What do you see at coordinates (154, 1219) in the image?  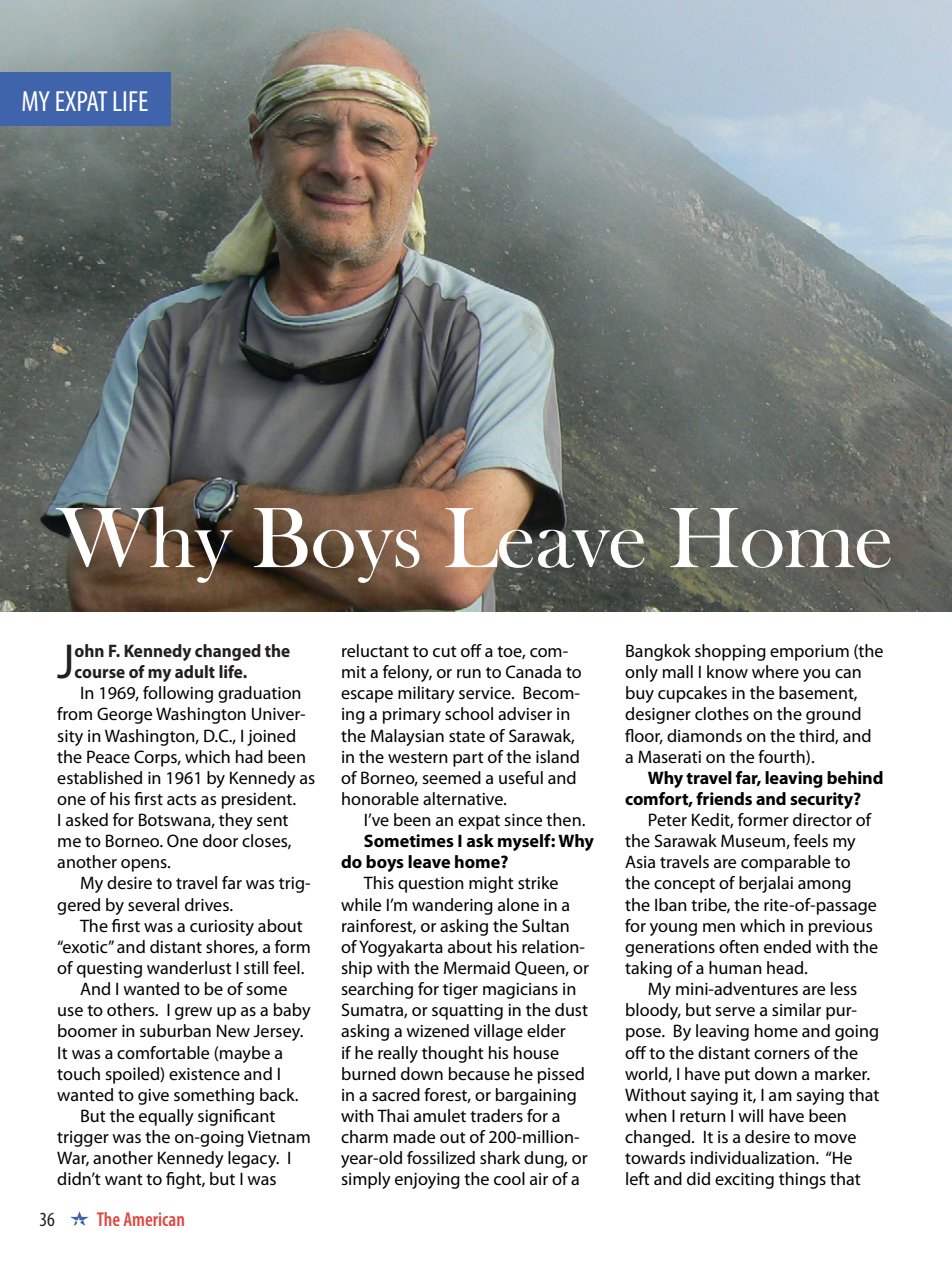 I see `American` at bounding box center [154, 1219].
